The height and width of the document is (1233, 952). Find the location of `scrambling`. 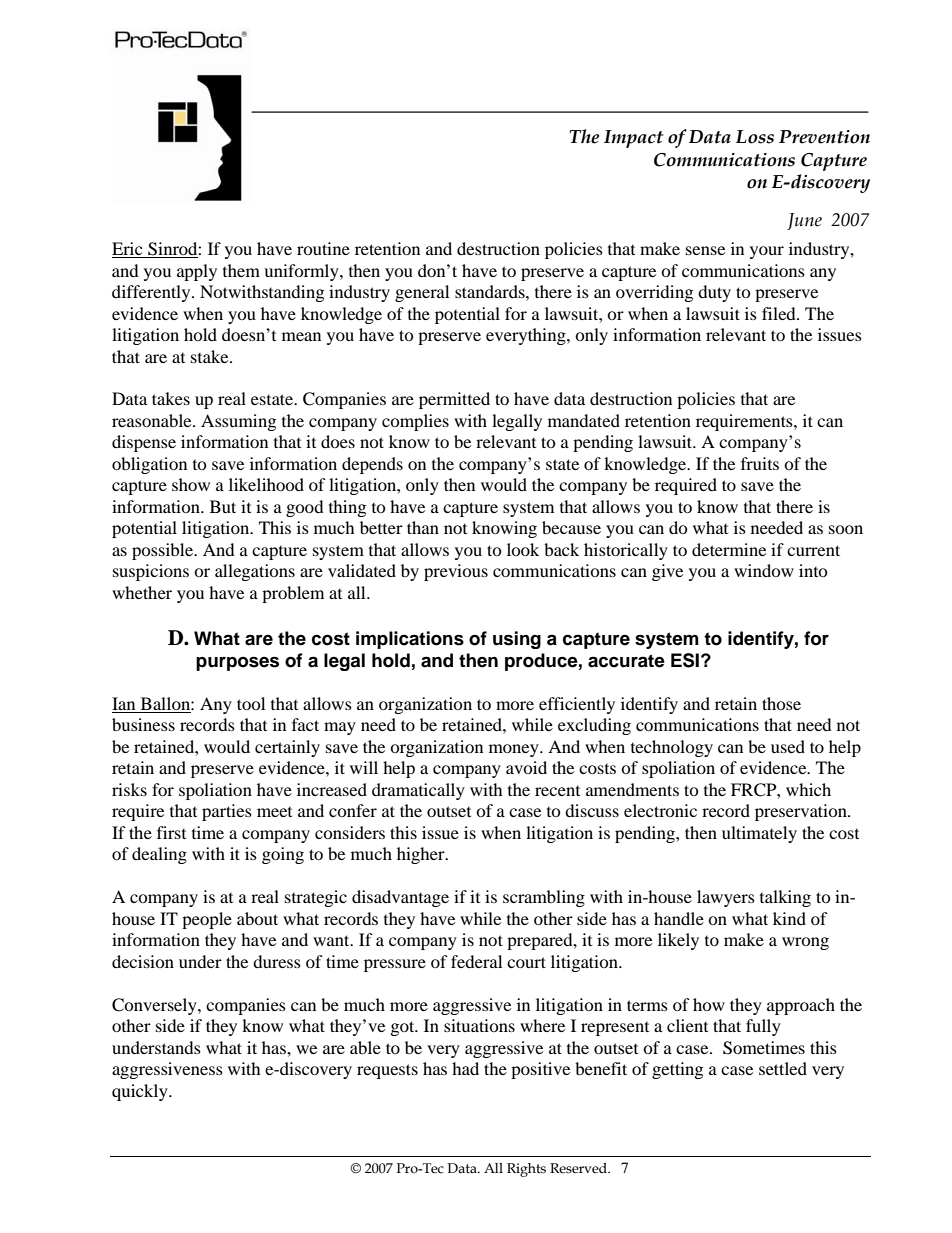

scrambling is located at coordinates (544, 898).
